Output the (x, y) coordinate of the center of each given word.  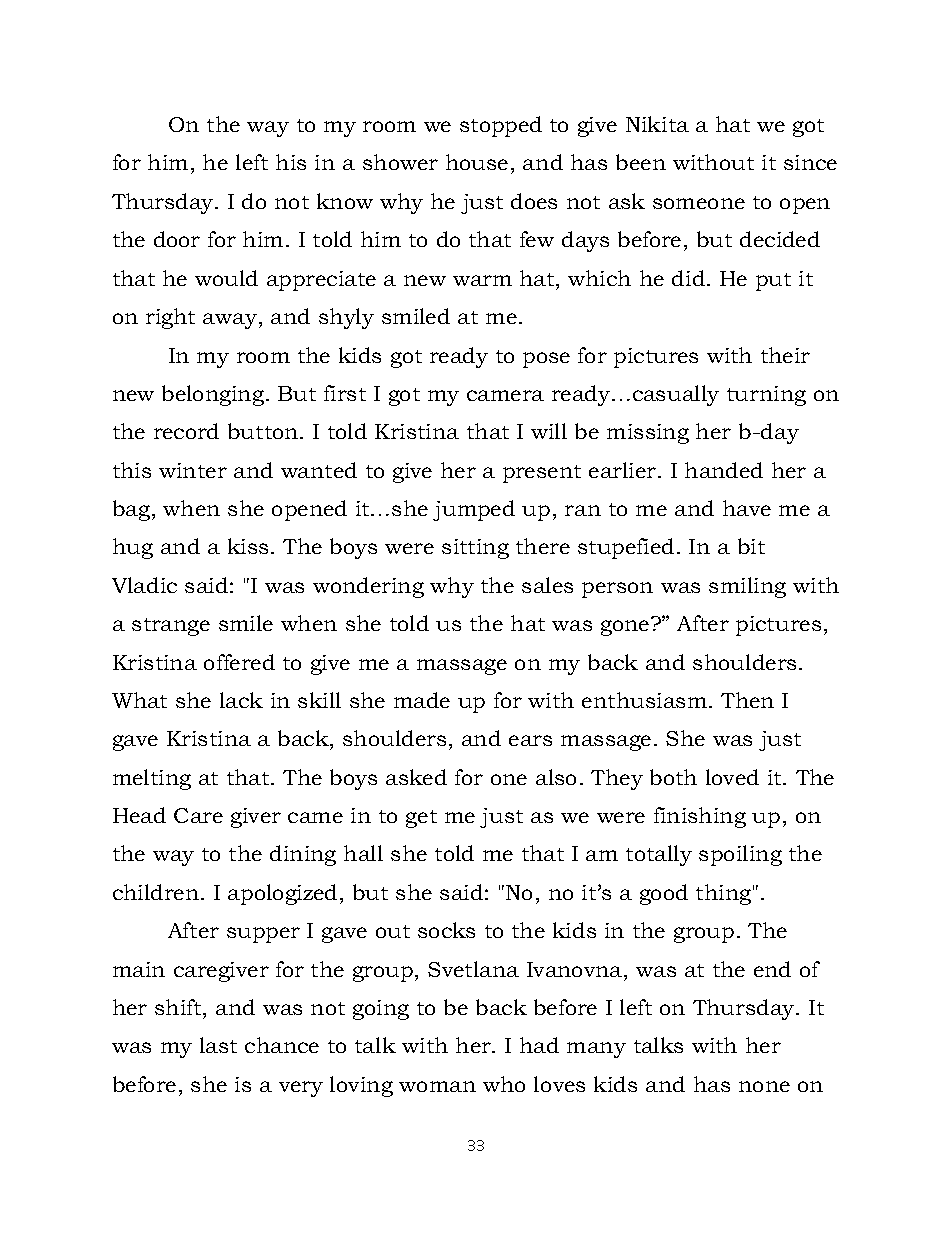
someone (699, 203)
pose (546, 360)
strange (171, 627)
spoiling (740, 855)
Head (139, 815)
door (177, 239)
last (218, 1045)
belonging (214, 395)
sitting (475, 549)
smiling (747, 587)
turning (766, 396)
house (477, 162)
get (421, 819)
